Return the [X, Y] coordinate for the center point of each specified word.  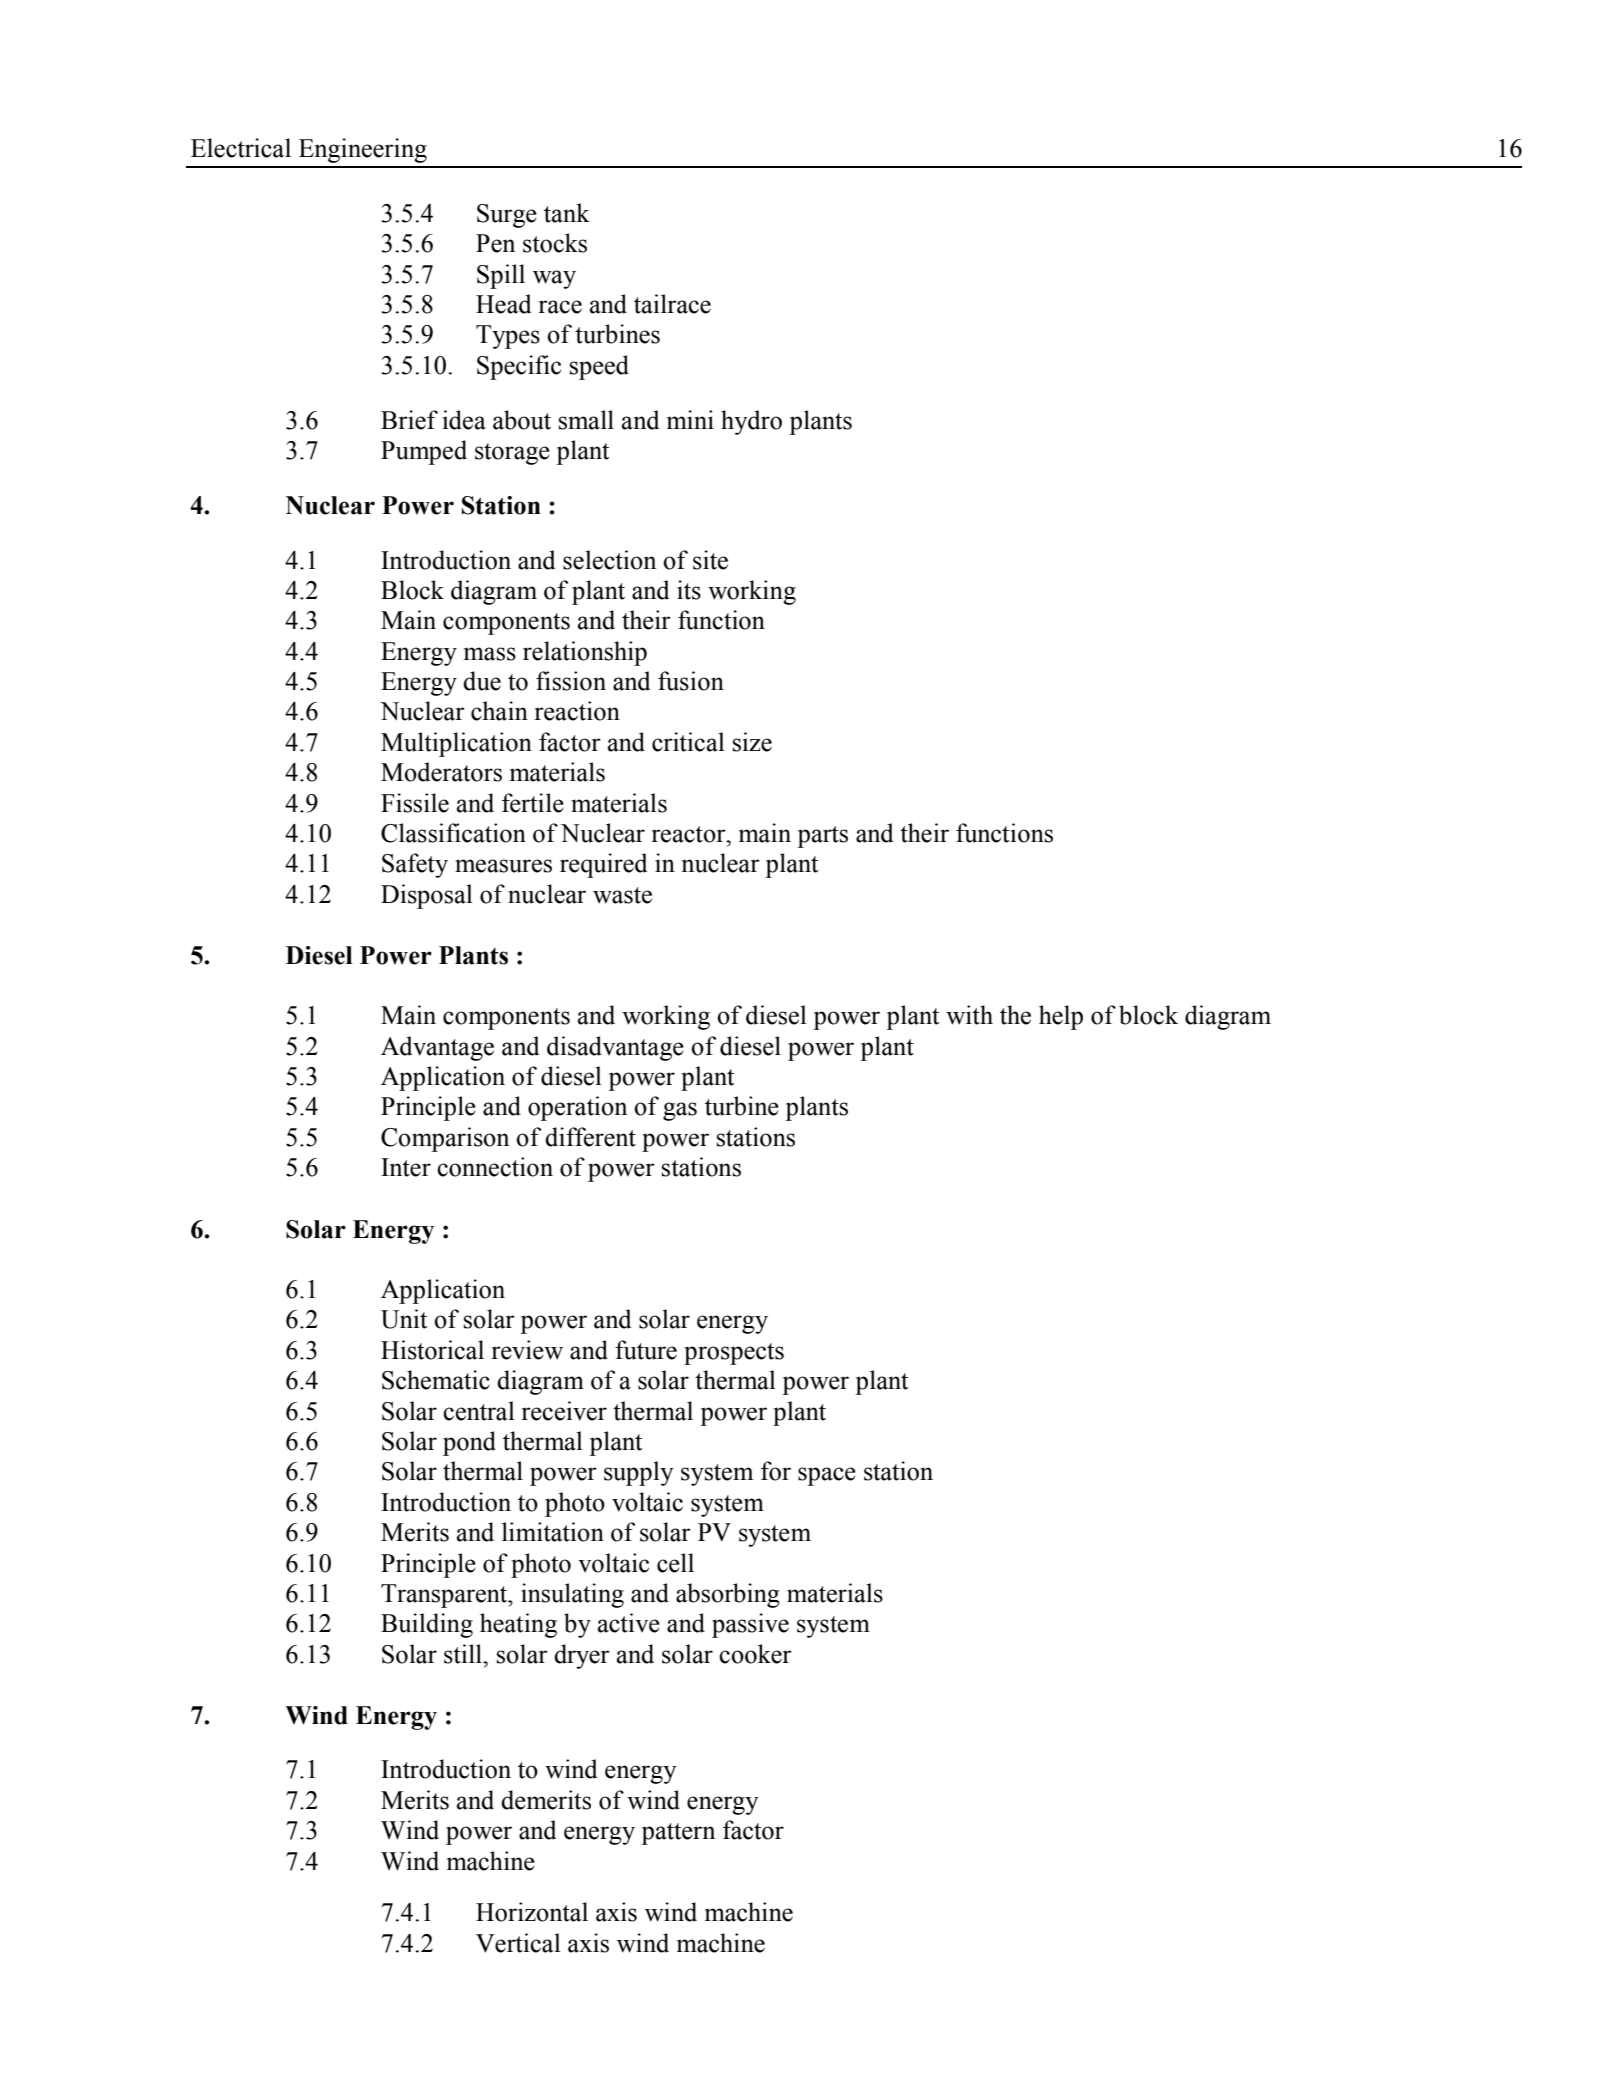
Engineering [363, 150]
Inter [406, 1167]
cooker [755, 1654]
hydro [751, 422]
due [482, 681]
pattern [678, 1834]
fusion [691, 681]
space [827, 1476]
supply [638, 1473]
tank [567, 213]
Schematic [436, 1380]
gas [680, 1111]
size [752, 742]
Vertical [518, 1943]
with [969, 1015]
